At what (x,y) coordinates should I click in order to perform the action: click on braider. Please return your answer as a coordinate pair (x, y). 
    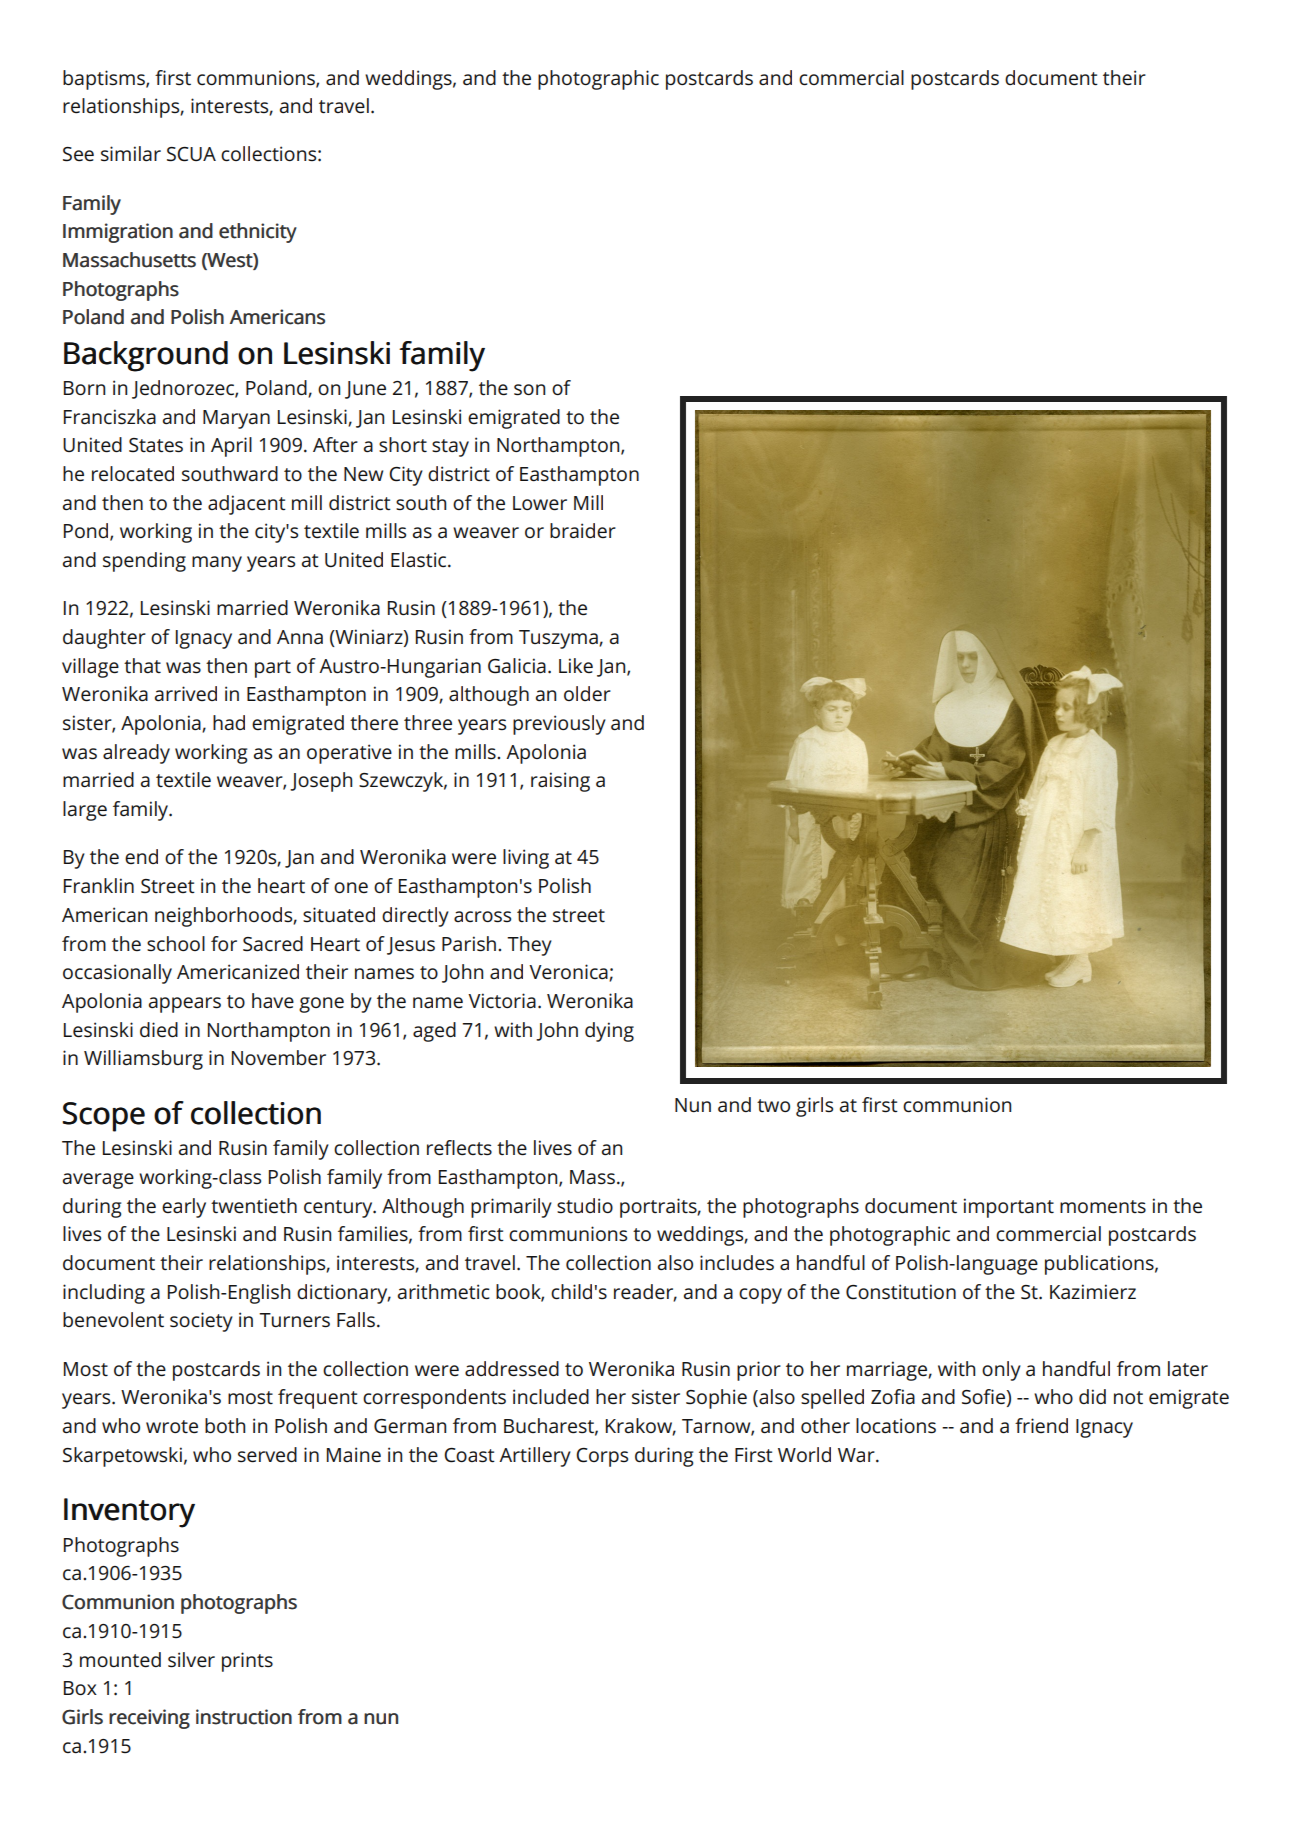
    Looking at the image, I should click on (583, 530).
